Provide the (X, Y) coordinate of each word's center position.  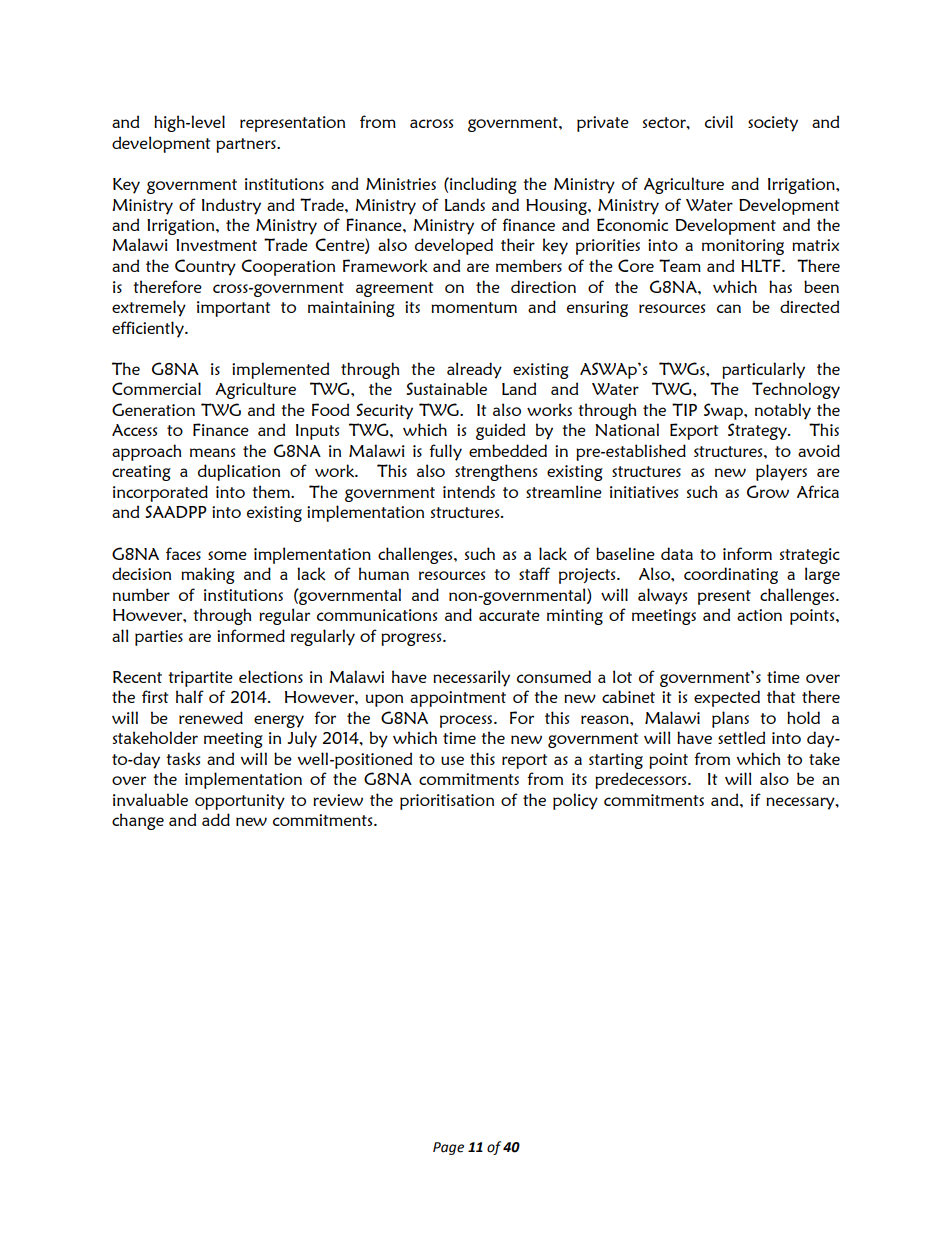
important (233, 309)
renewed (211, 717)
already (474, 370)
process (467, 721)
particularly (763, 370)
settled (741, 737)
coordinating (731, 575)
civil (719, 121)
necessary (801, 803)
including (482, 185)
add (216, 819)
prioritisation (447, 802)
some (227, 555)
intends (469, 491)
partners (247, 145)
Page (448, 1148)
